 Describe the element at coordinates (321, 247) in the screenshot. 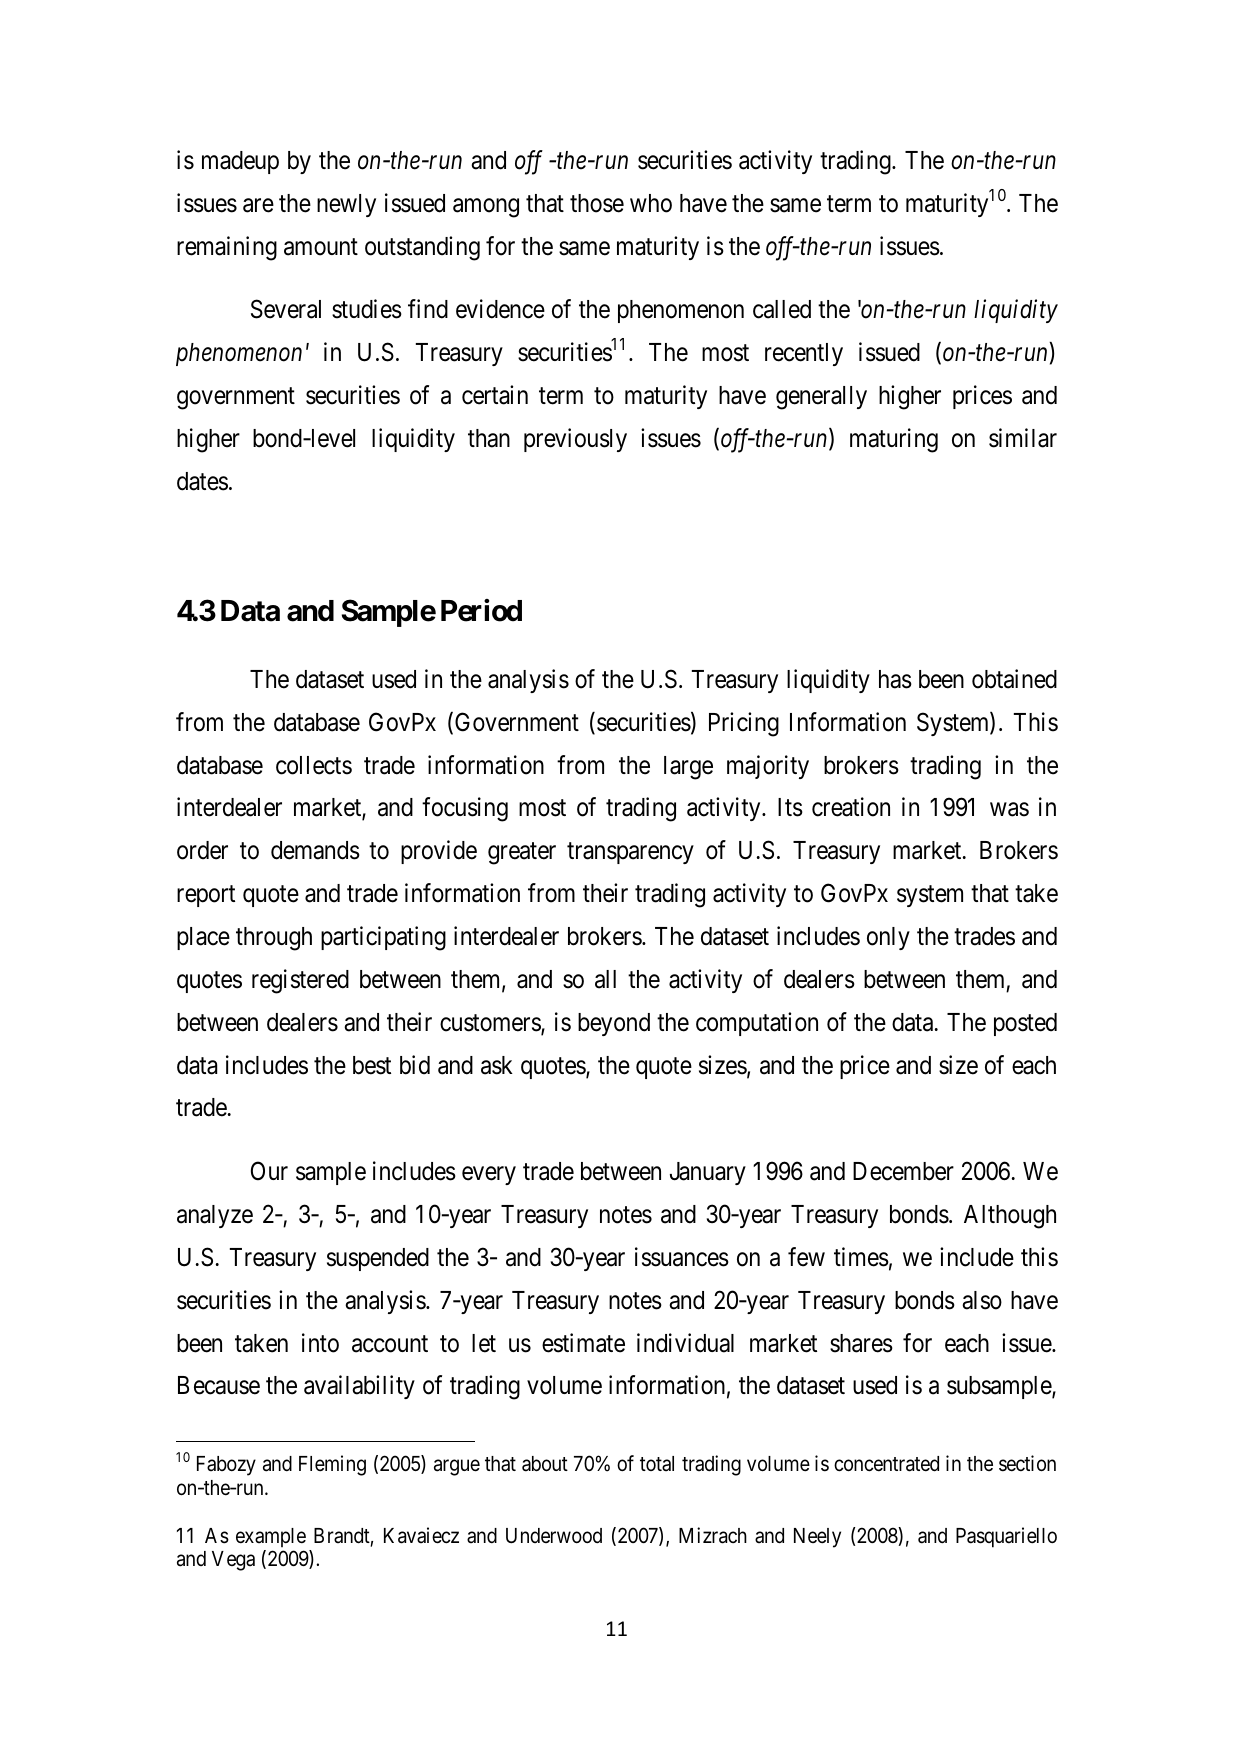

I see `amount` at that location.
